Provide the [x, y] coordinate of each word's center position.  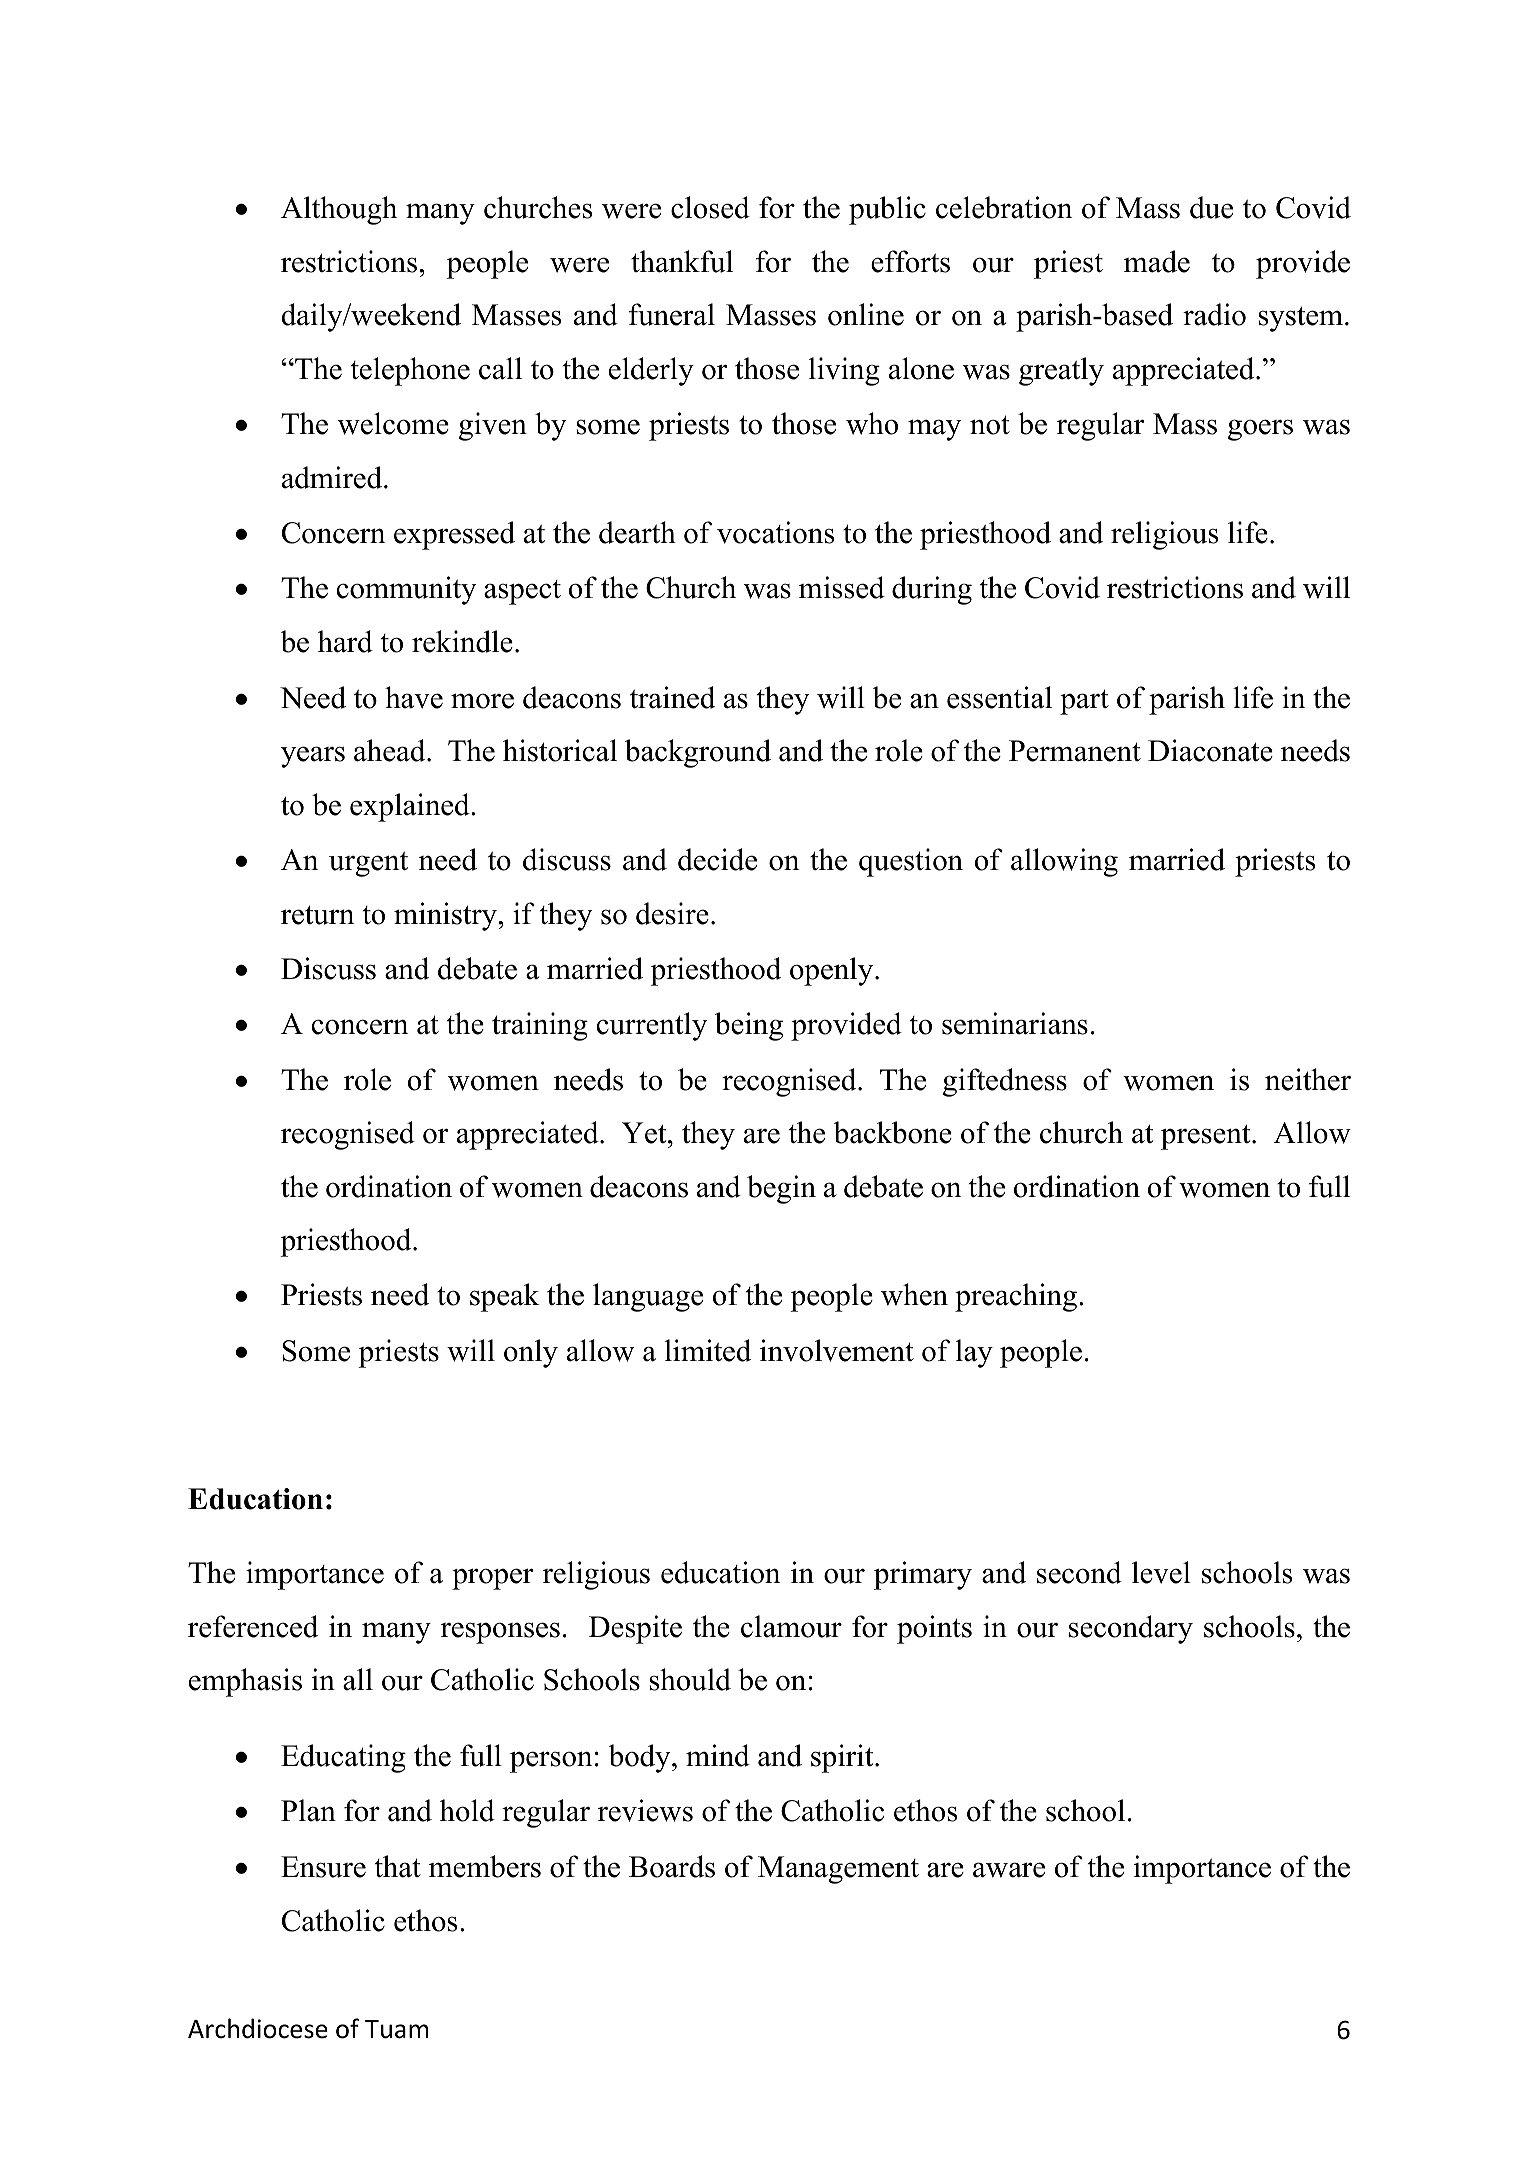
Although [339, 210]
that [398, 1866]
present [1207, 1137]
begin [781, 1189]
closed [710, 207]
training [540, 1026]
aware [1009, 1870]
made [1157, 261]
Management [838, 1870]
